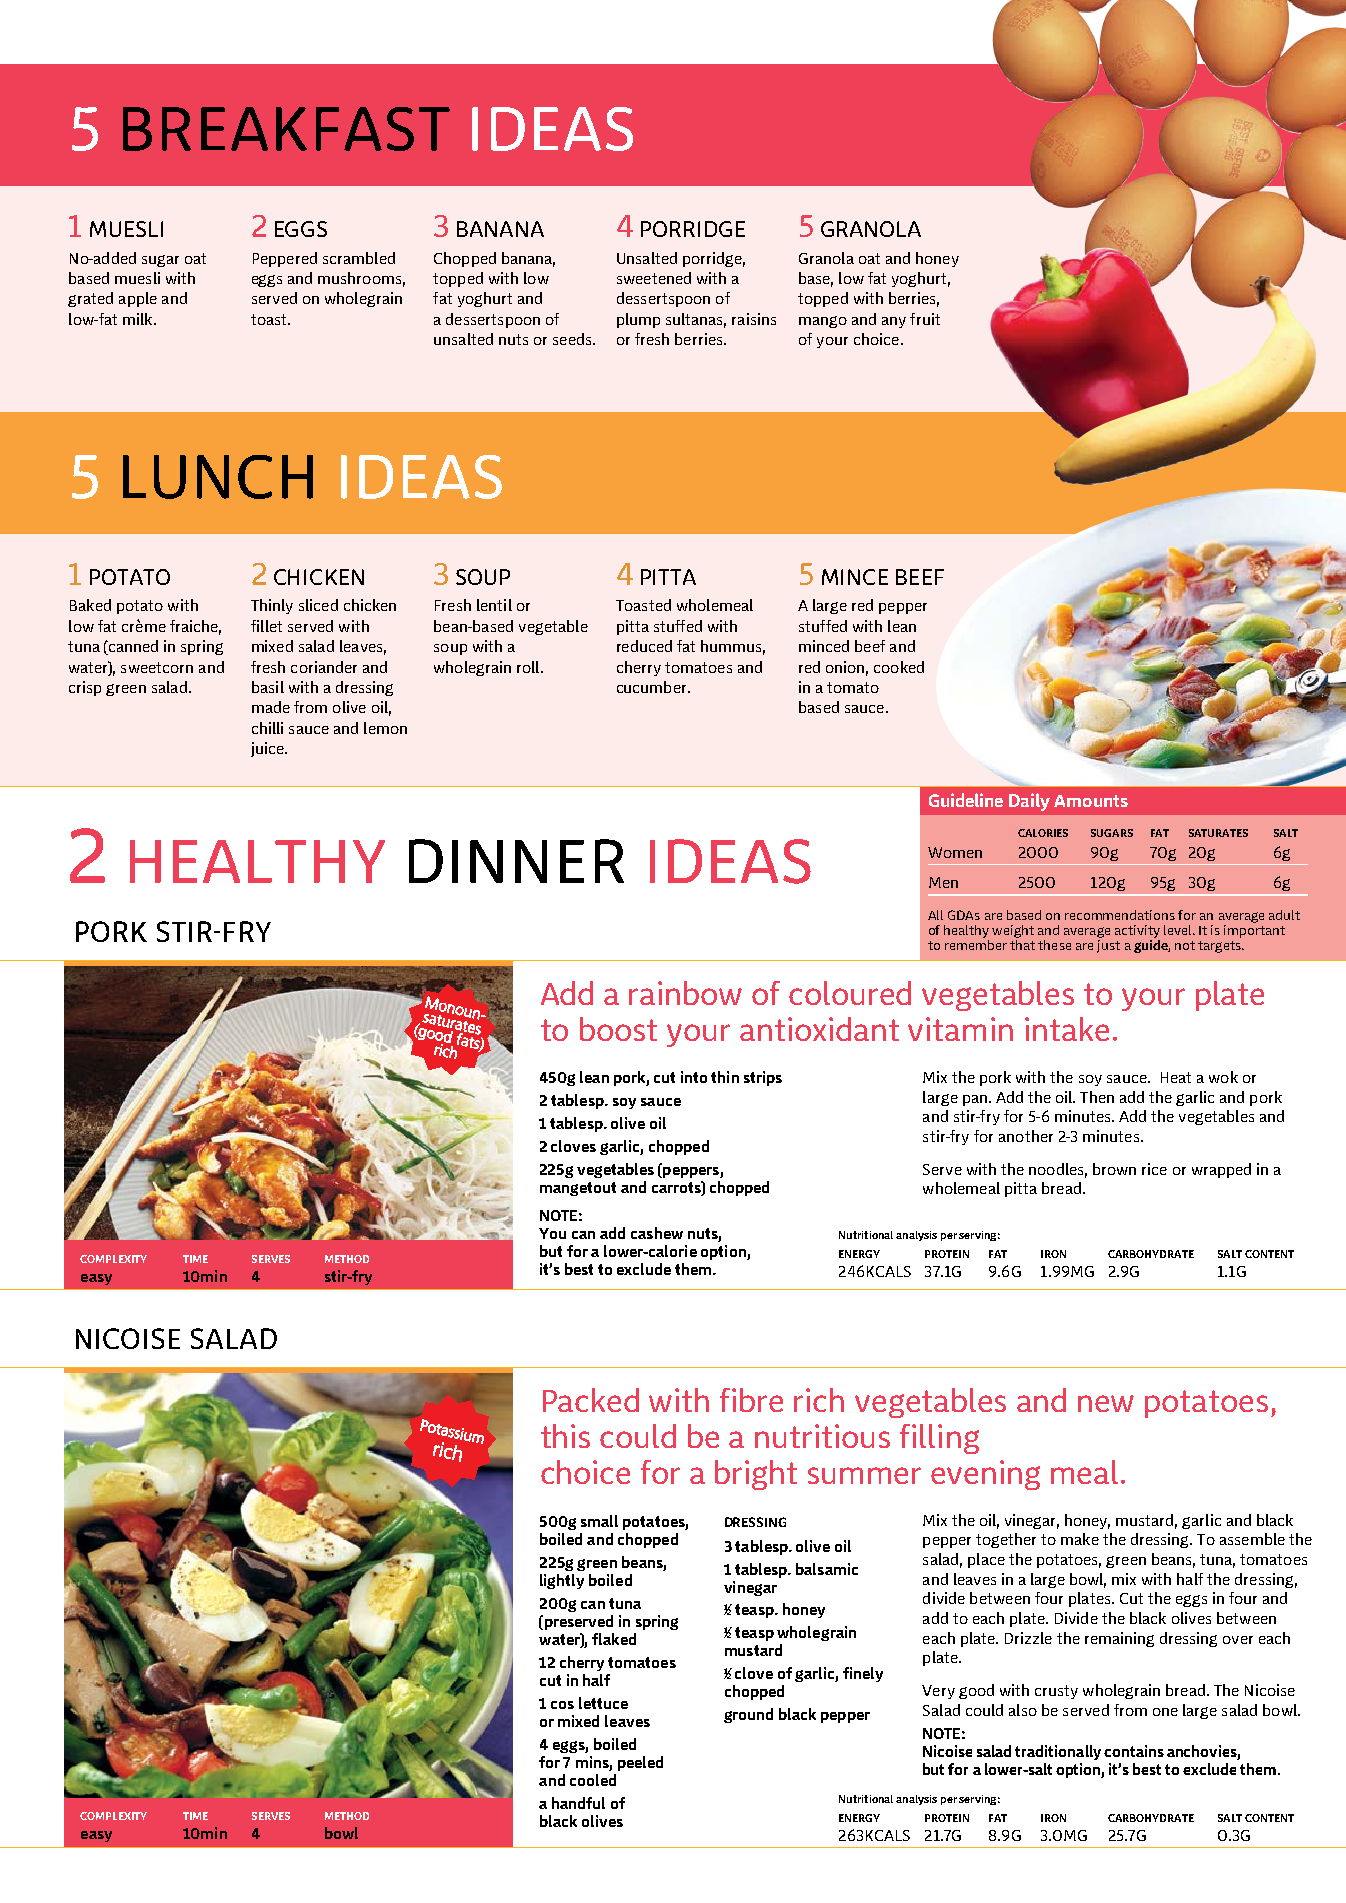 The width and height of the screenshot is (1346, 1903). What do you see at coordinates (565, 1436) in the screenshot?
I see `this` at bounding box center [565, 1436].
